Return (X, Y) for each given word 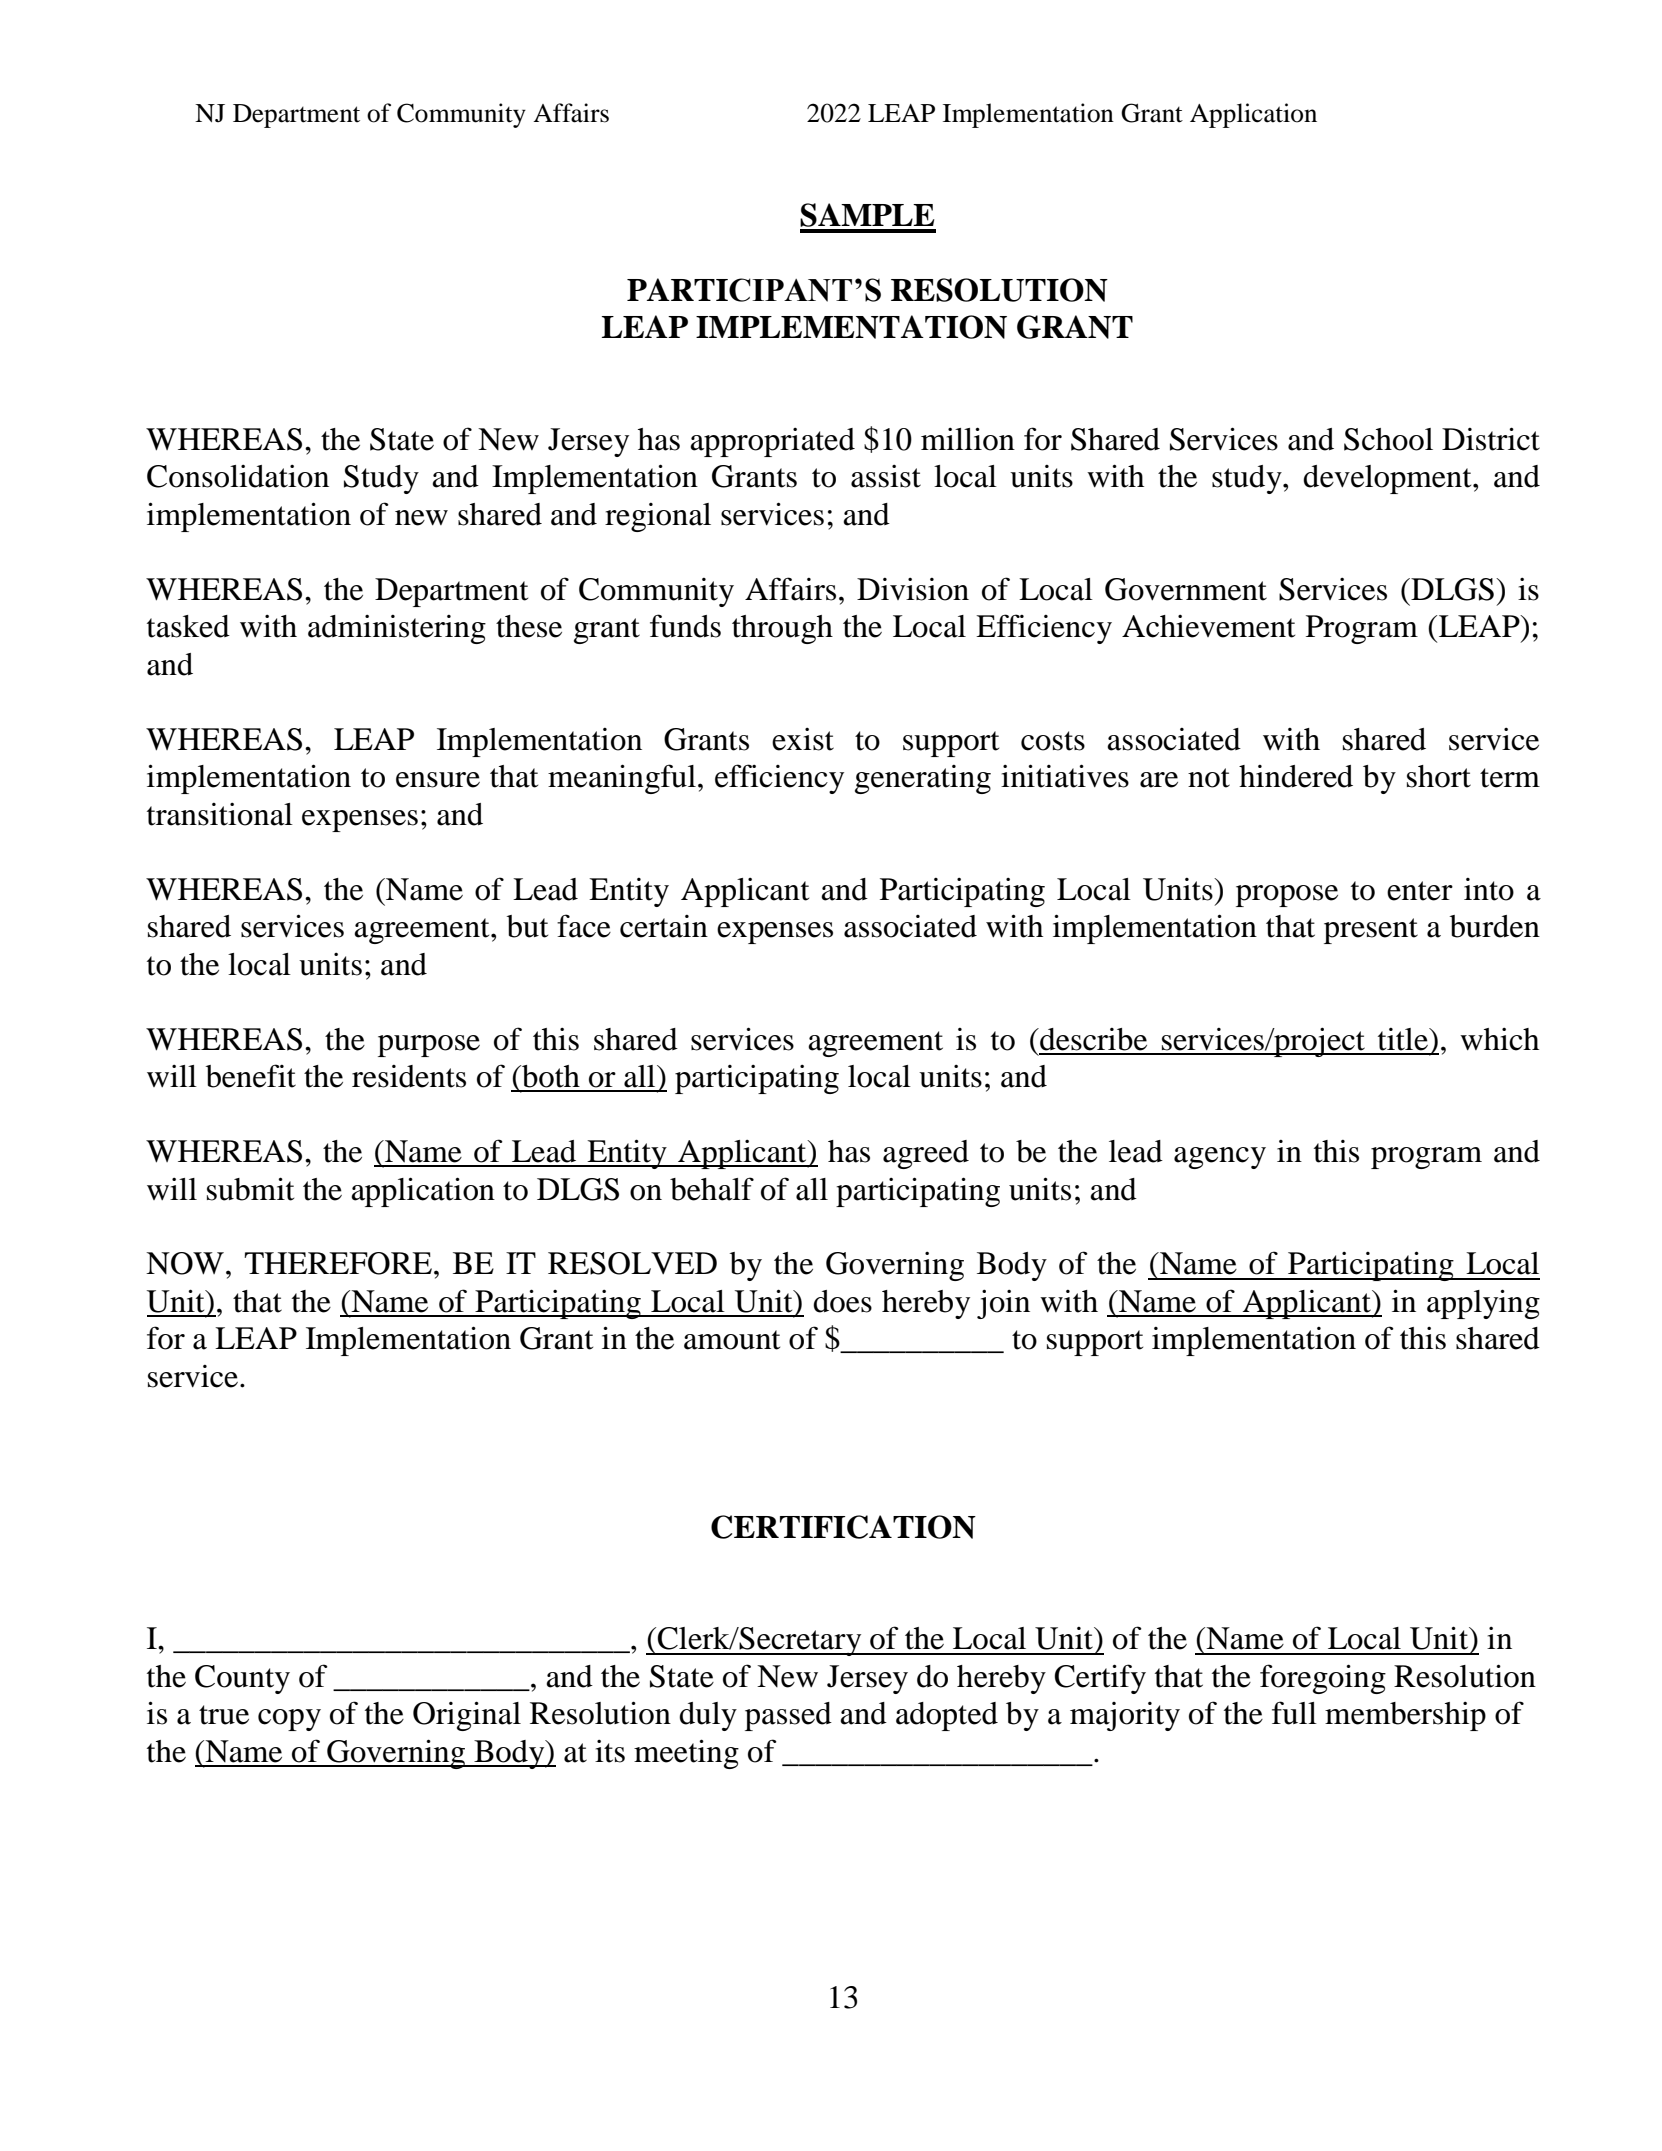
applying (1483, 1304)
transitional (220, 814)
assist (886, 476)
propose (1287, 896)
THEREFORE (339, 1263)
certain (664, 926)
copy (289, 1720)
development (1388, 479)
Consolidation (238, 476)
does (842, 1301)
